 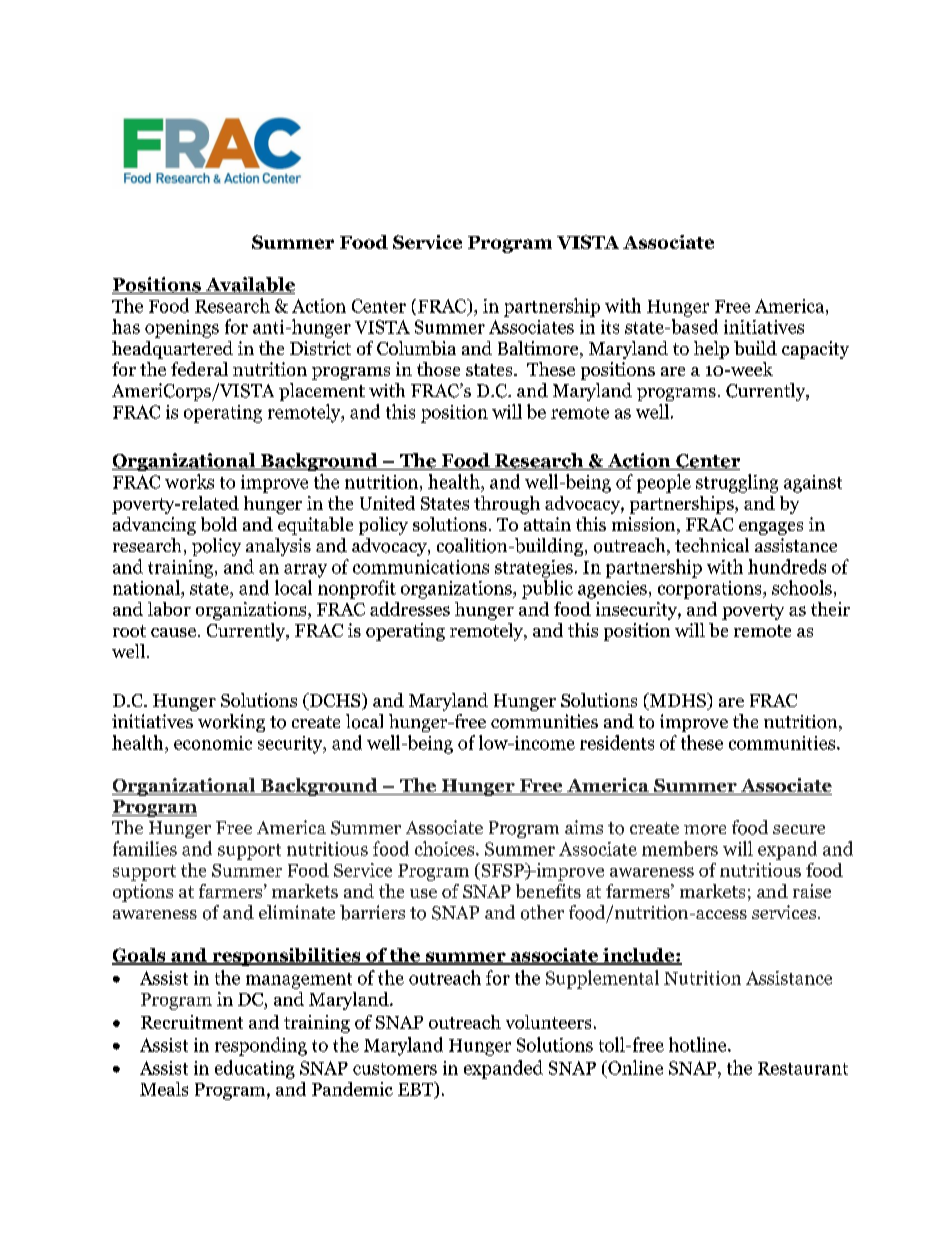 I want to click on Restaurant, so click(x=803, y=1068).
